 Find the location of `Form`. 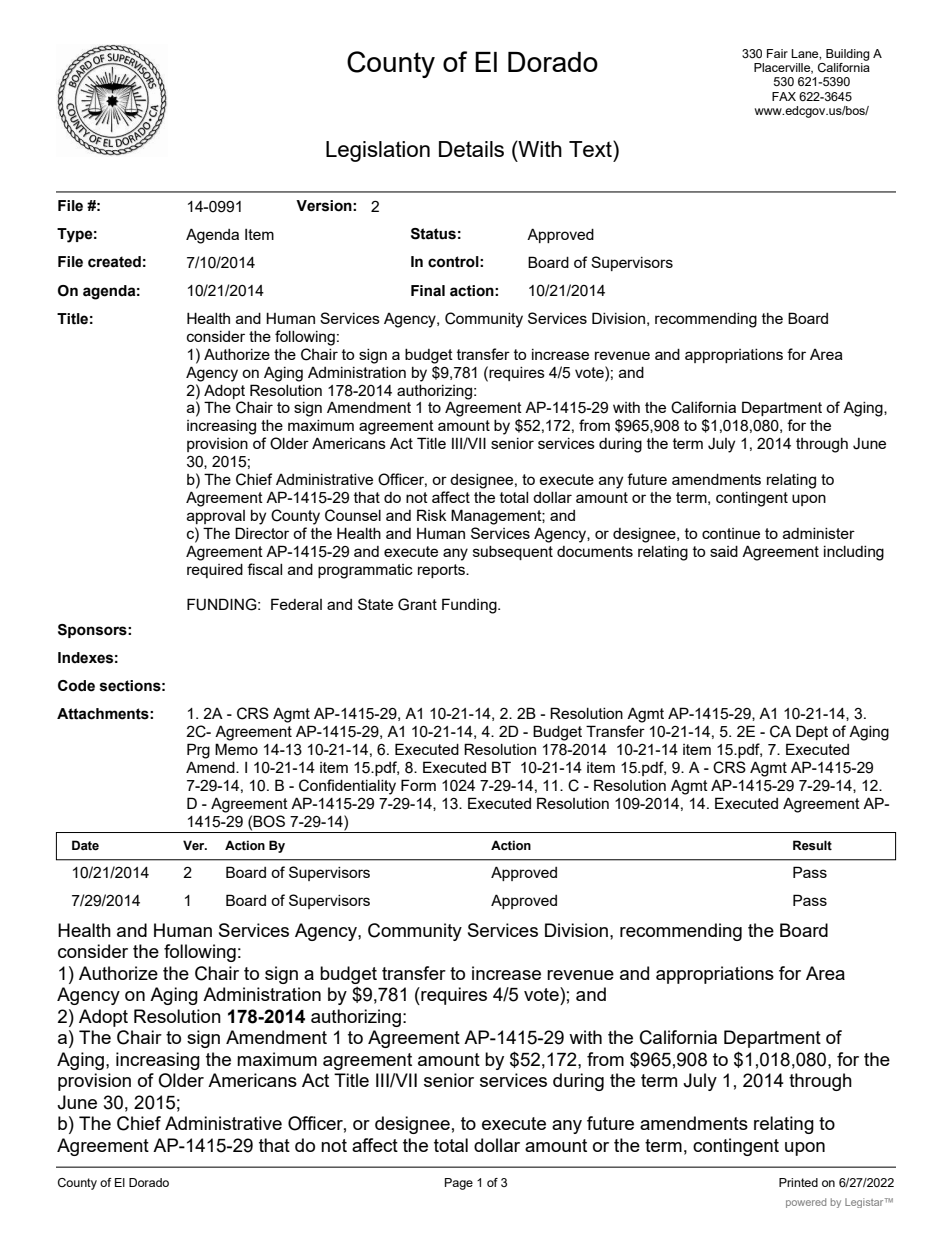

Form is located at coordinates (418, 785).
